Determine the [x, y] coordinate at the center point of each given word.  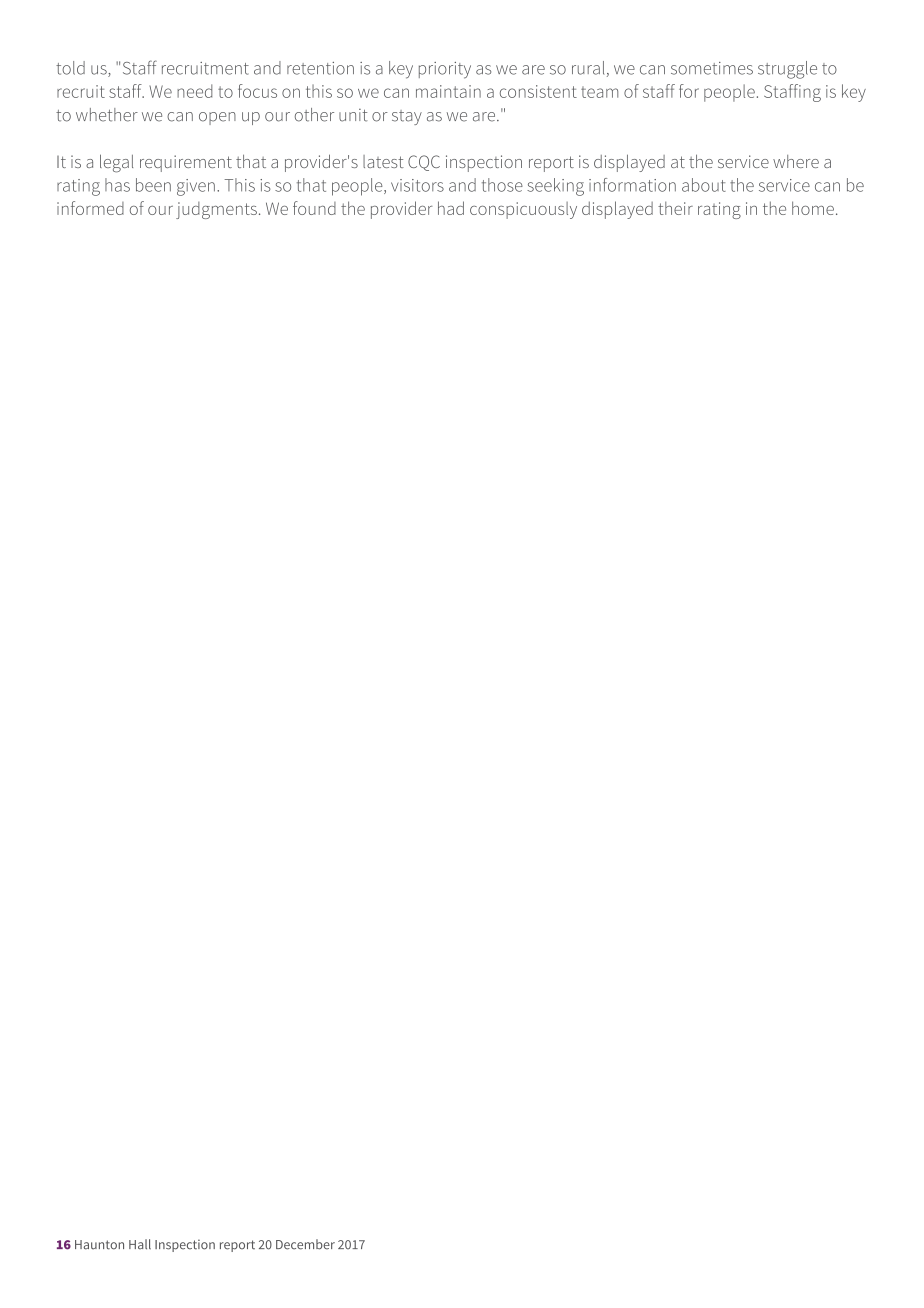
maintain [448, 91]
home [813, 208]
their [675, 208]
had [451, 208]
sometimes [712, 68]
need [194, 91]
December [305, 1244]
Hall [140, 1244]
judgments [216, 210]
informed [90, 208]
